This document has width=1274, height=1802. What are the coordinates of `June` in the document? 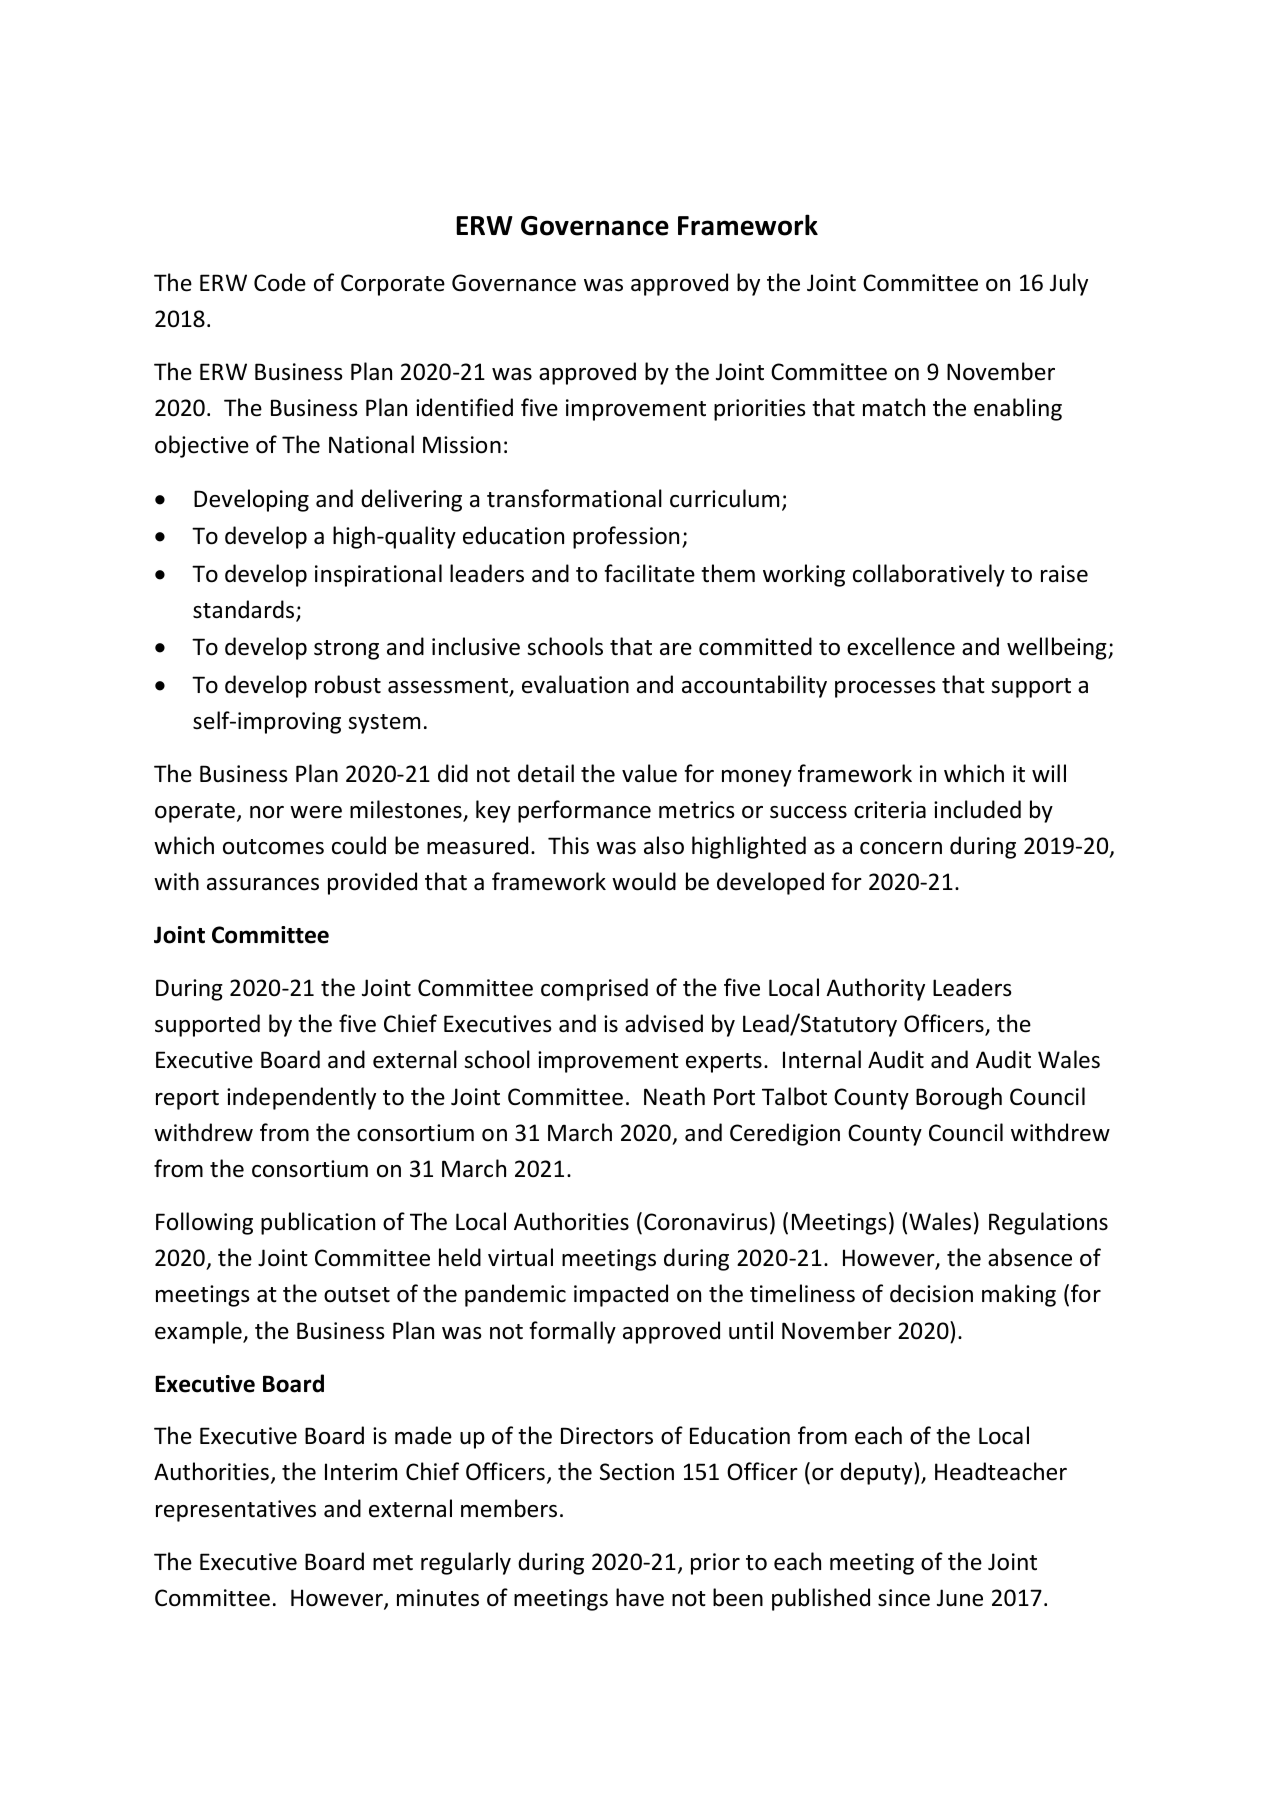 It's located at (960, 1598).
